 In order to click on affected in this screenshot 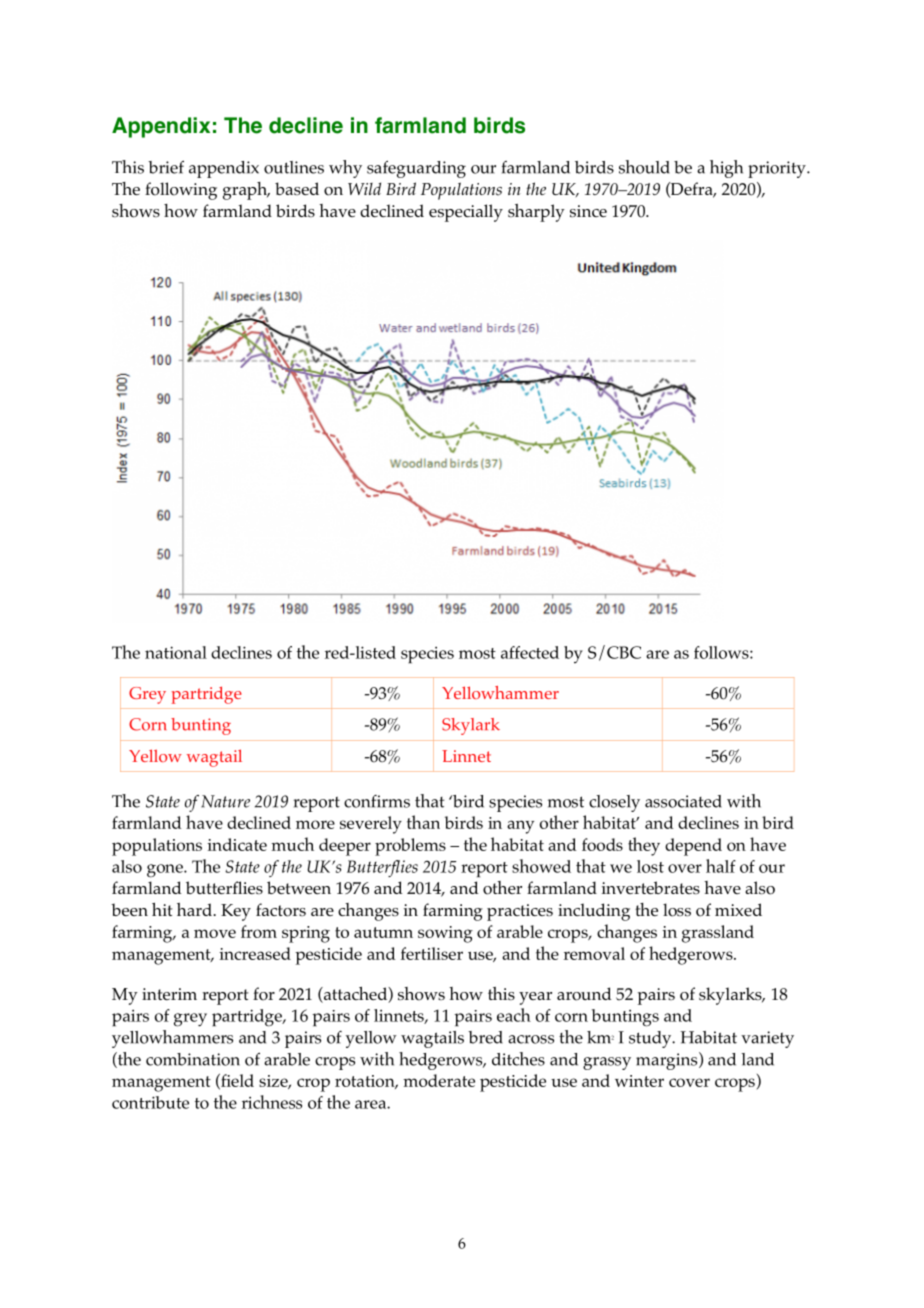, I will do `click(530, 652)`.
